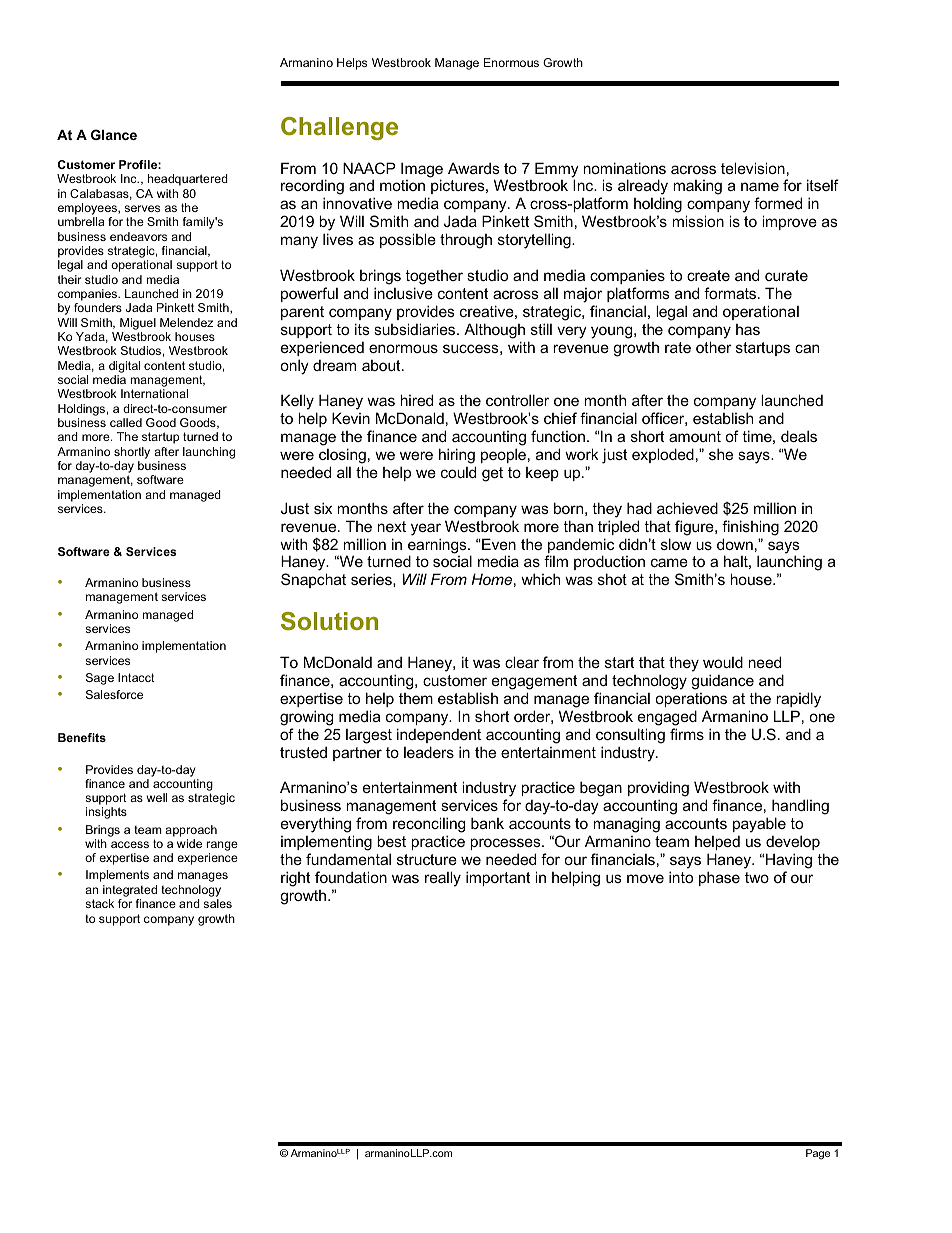  What do you see at coordinates (695, 436) in the screenshot?
I see `amount` at bounding box center [695, 436].
